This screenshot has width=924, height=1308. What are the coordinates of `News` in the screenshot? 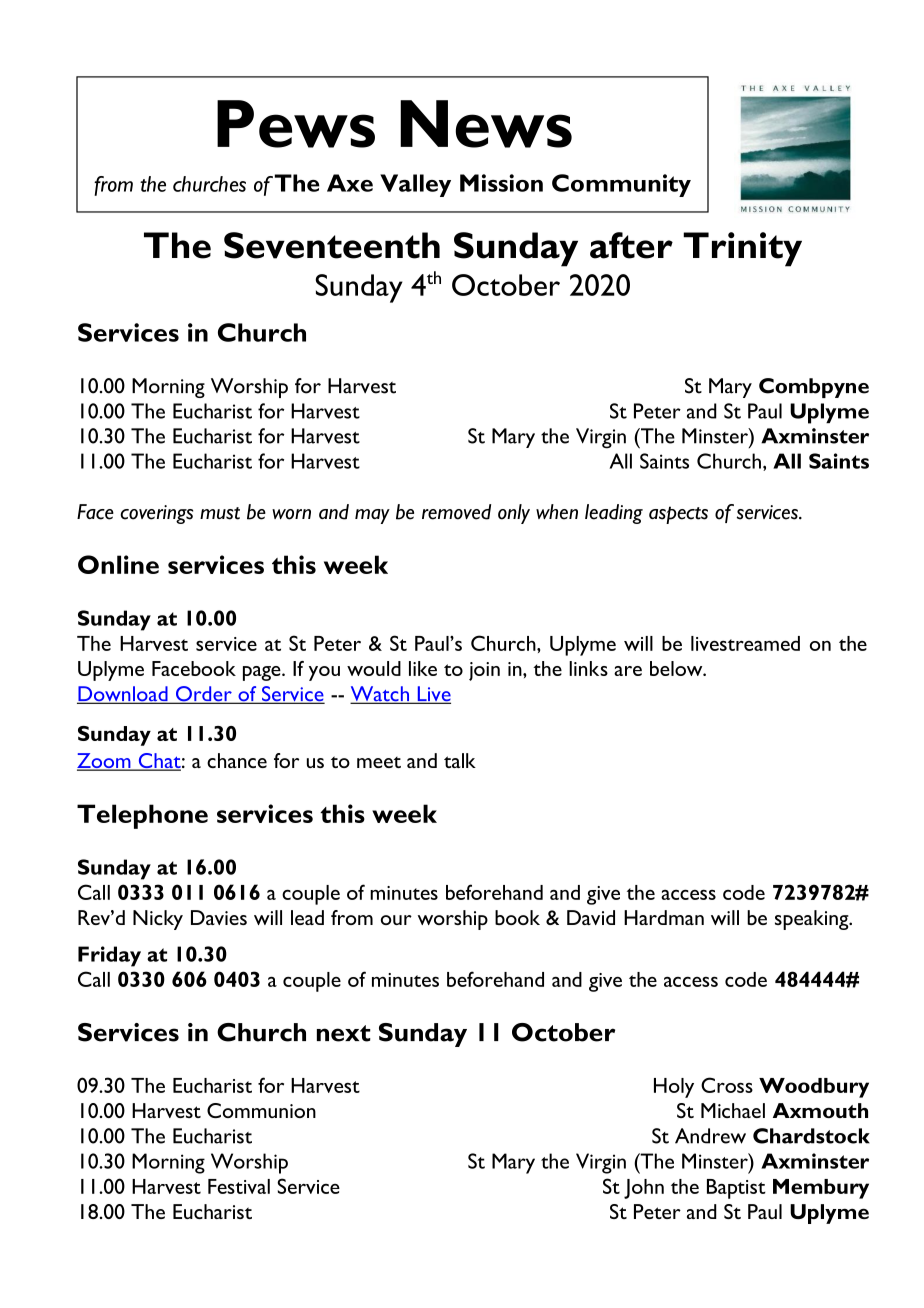 It's located at (486, 124).
